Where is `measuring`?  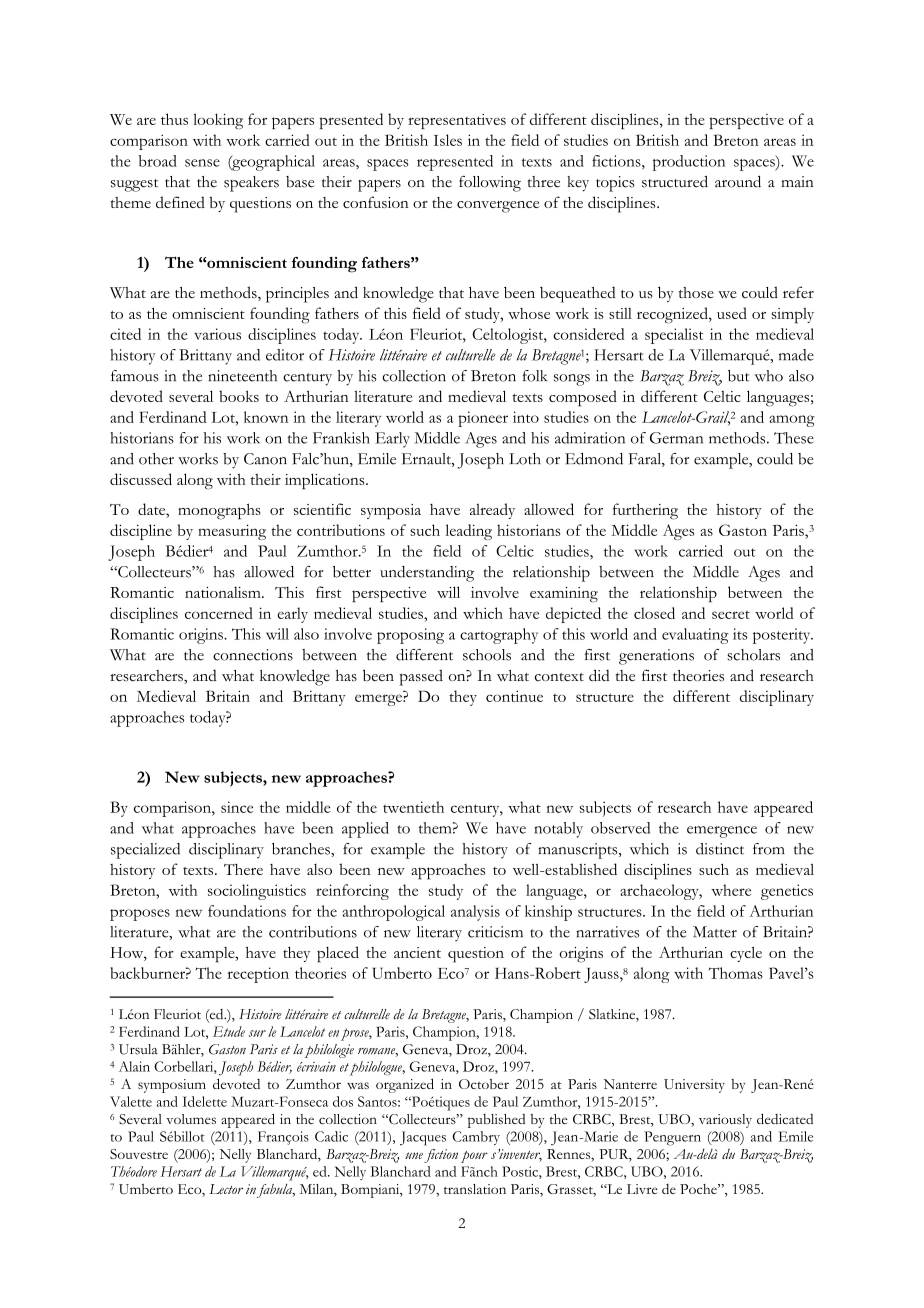
measuring is located at coordinates (232, 532).
